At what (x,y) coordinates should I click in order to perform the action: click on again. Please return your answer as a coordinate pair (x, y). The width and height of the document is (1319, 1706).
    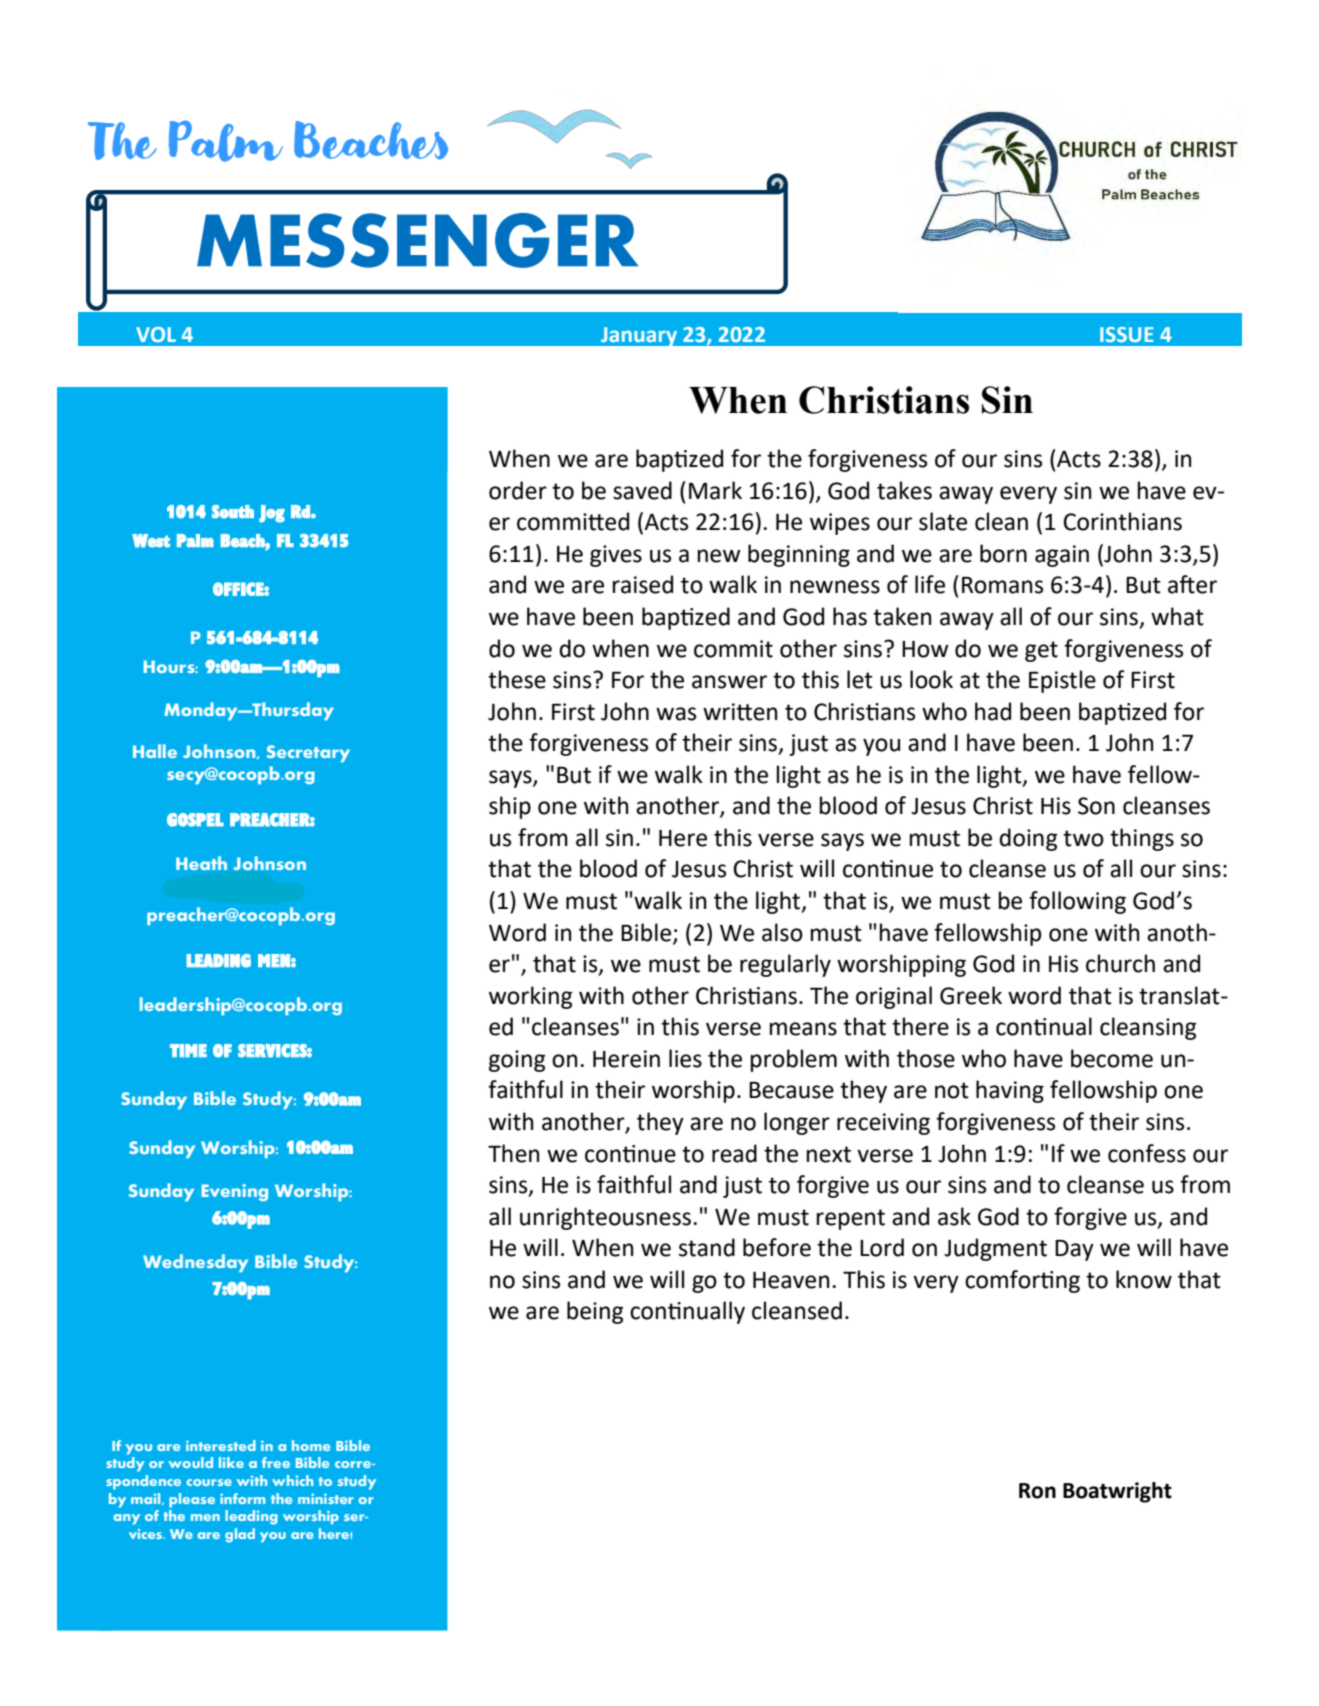
    Looking at the image, I should click on (1062, 556).
